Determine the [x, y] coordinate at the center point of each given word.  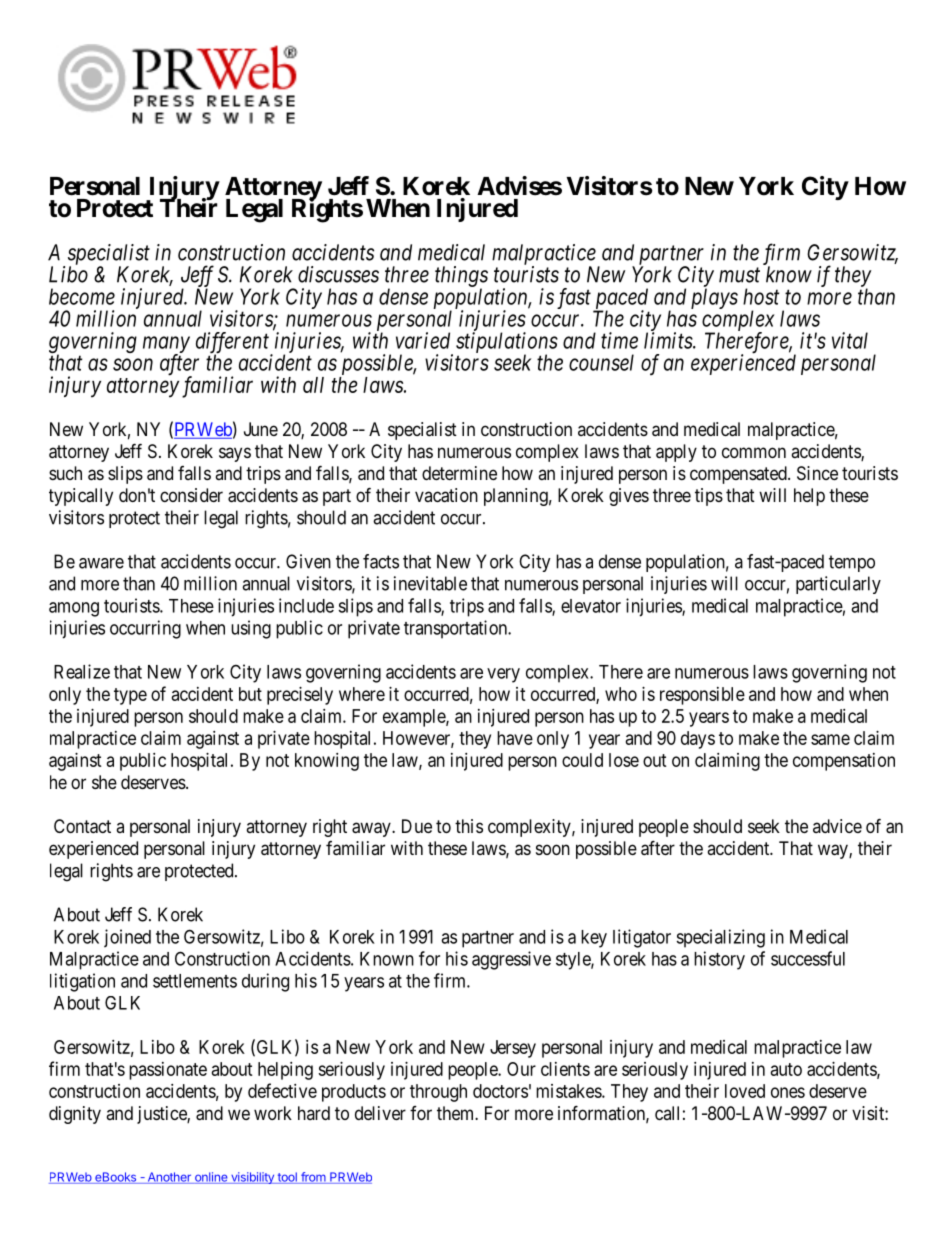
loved [745, 1091]
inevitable [430, 583]
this [469, 826]
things [461, 277]
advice [837, 826]
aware [101, 563]
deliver [380, 1113]
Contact [82, 826]
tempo [852, 563]
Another [169, 1178]
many [166, 345]
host [761, 296]
